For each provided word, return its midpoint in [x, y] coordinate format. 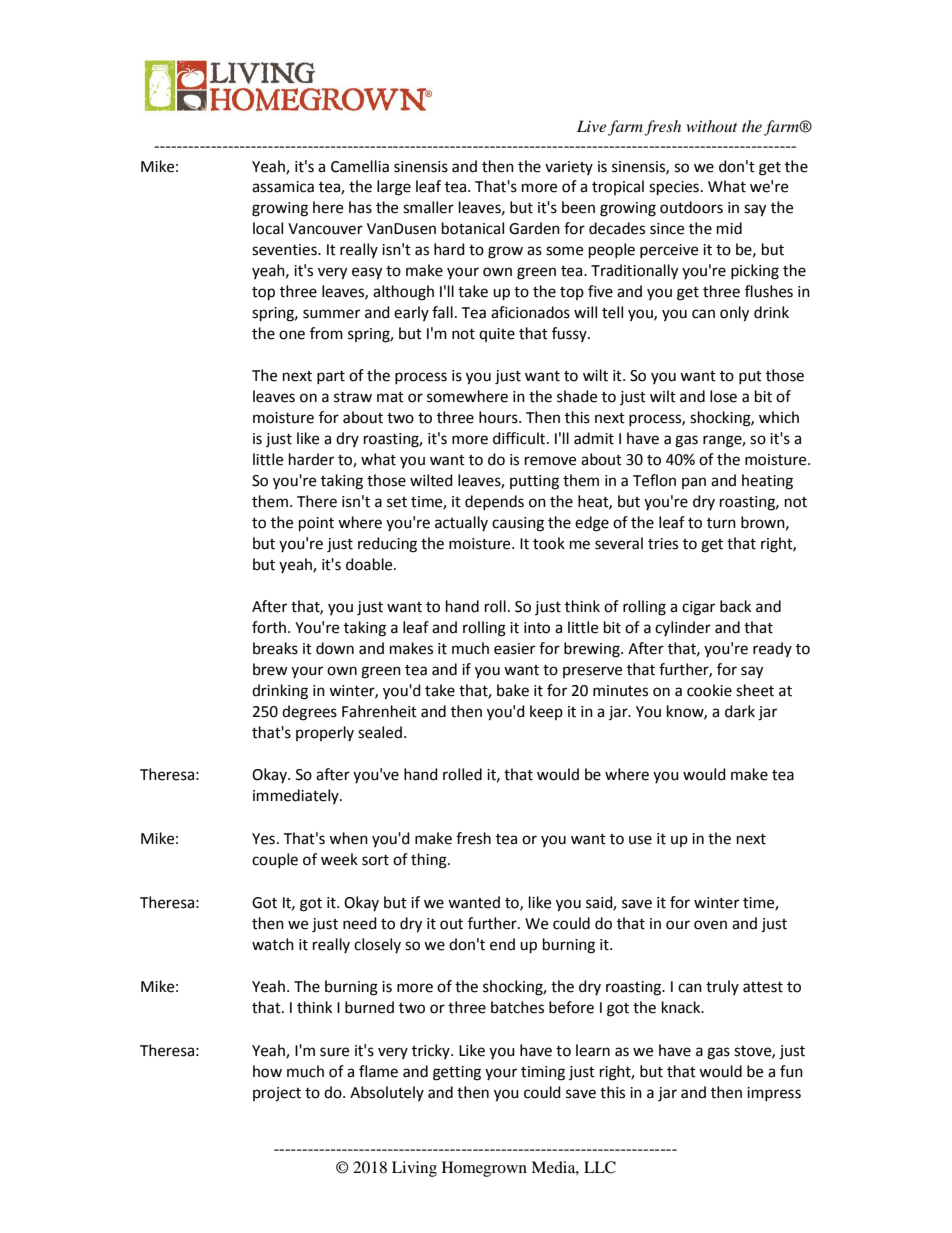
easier [514, 649]
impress [774, 1094]
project [277, 1094]
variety [569, 168]
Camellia [360, 166]
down [335, 648]
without [712, 126]
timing [543, 1073]
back [735, 606]
